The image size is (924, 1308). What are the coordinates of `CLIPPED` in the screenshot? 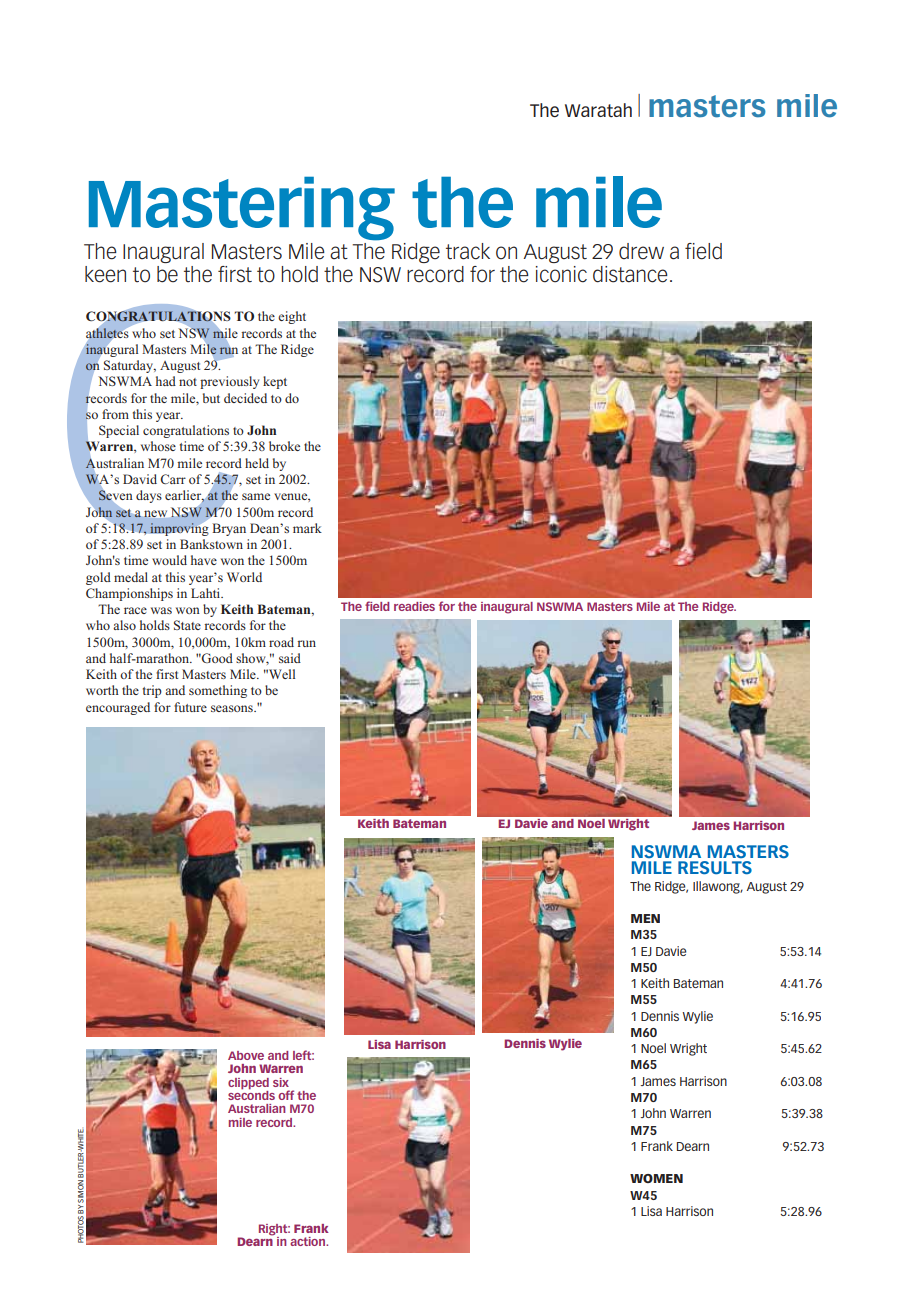 It's located at (248, 1084).
